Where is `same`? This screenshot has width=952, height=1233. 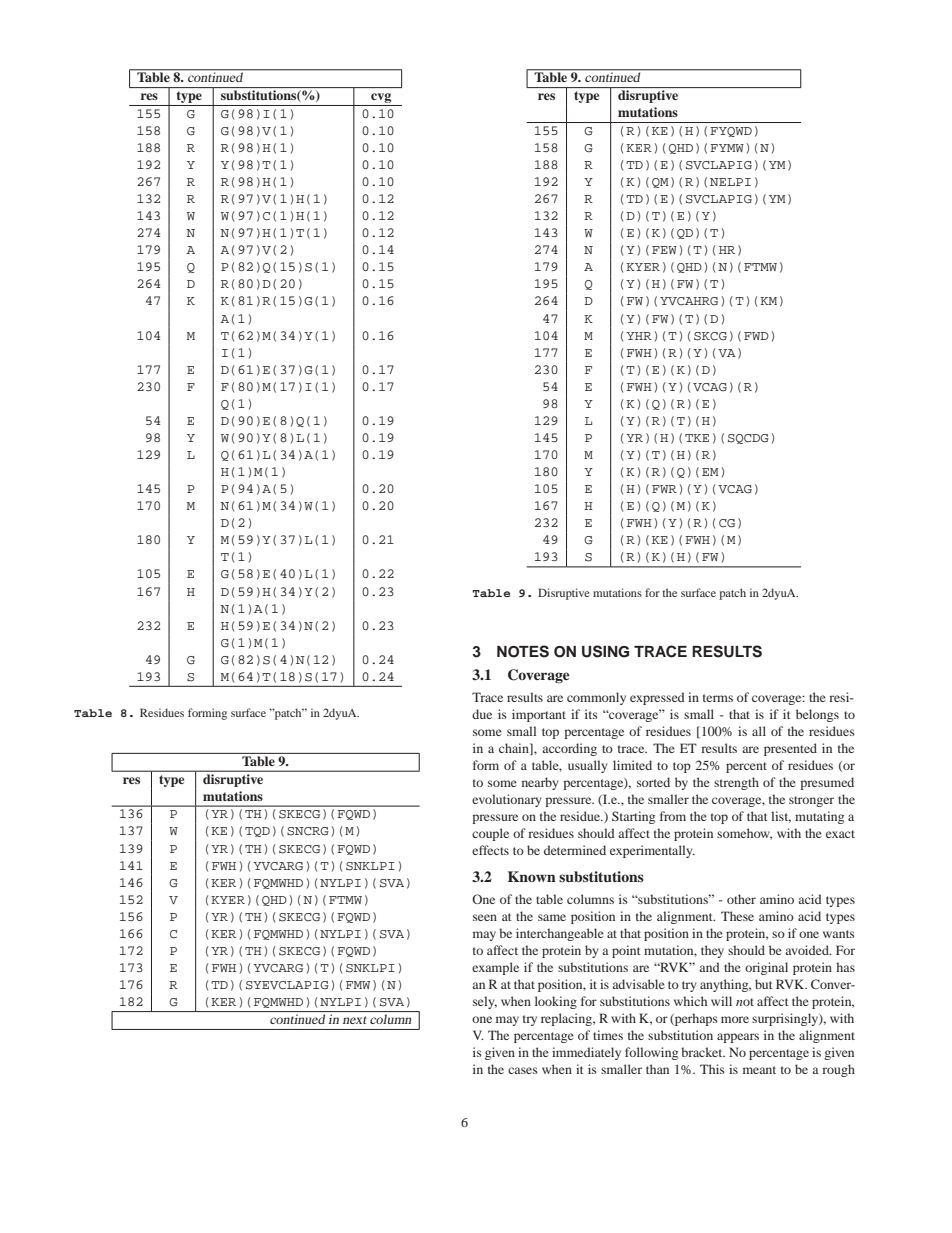
same is located at coordinates (552, 917).
